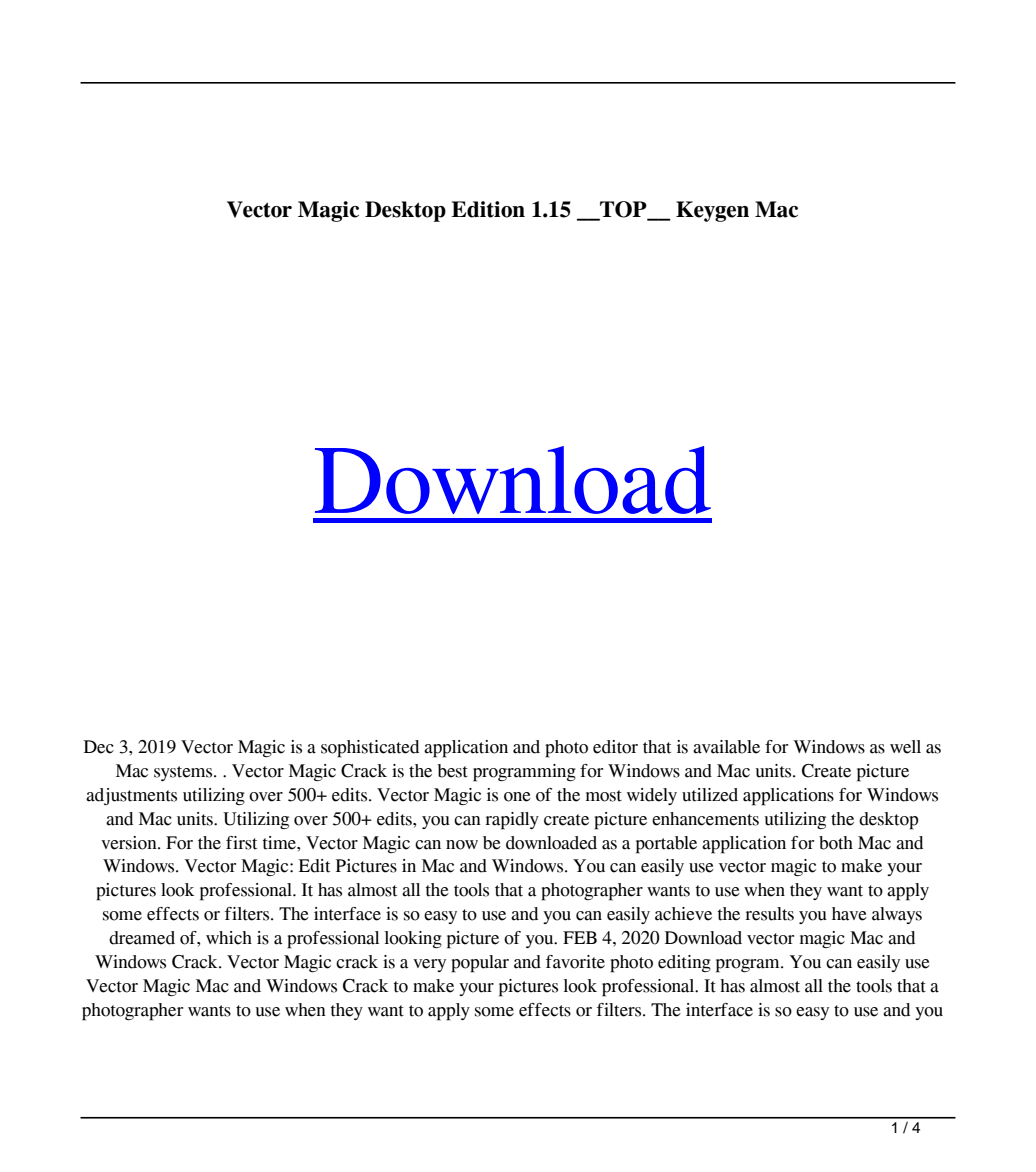 The height and width of the page is (1172, 1036). Describe the element at coordinates (769, 914) in the page. I see `results` at that location.
